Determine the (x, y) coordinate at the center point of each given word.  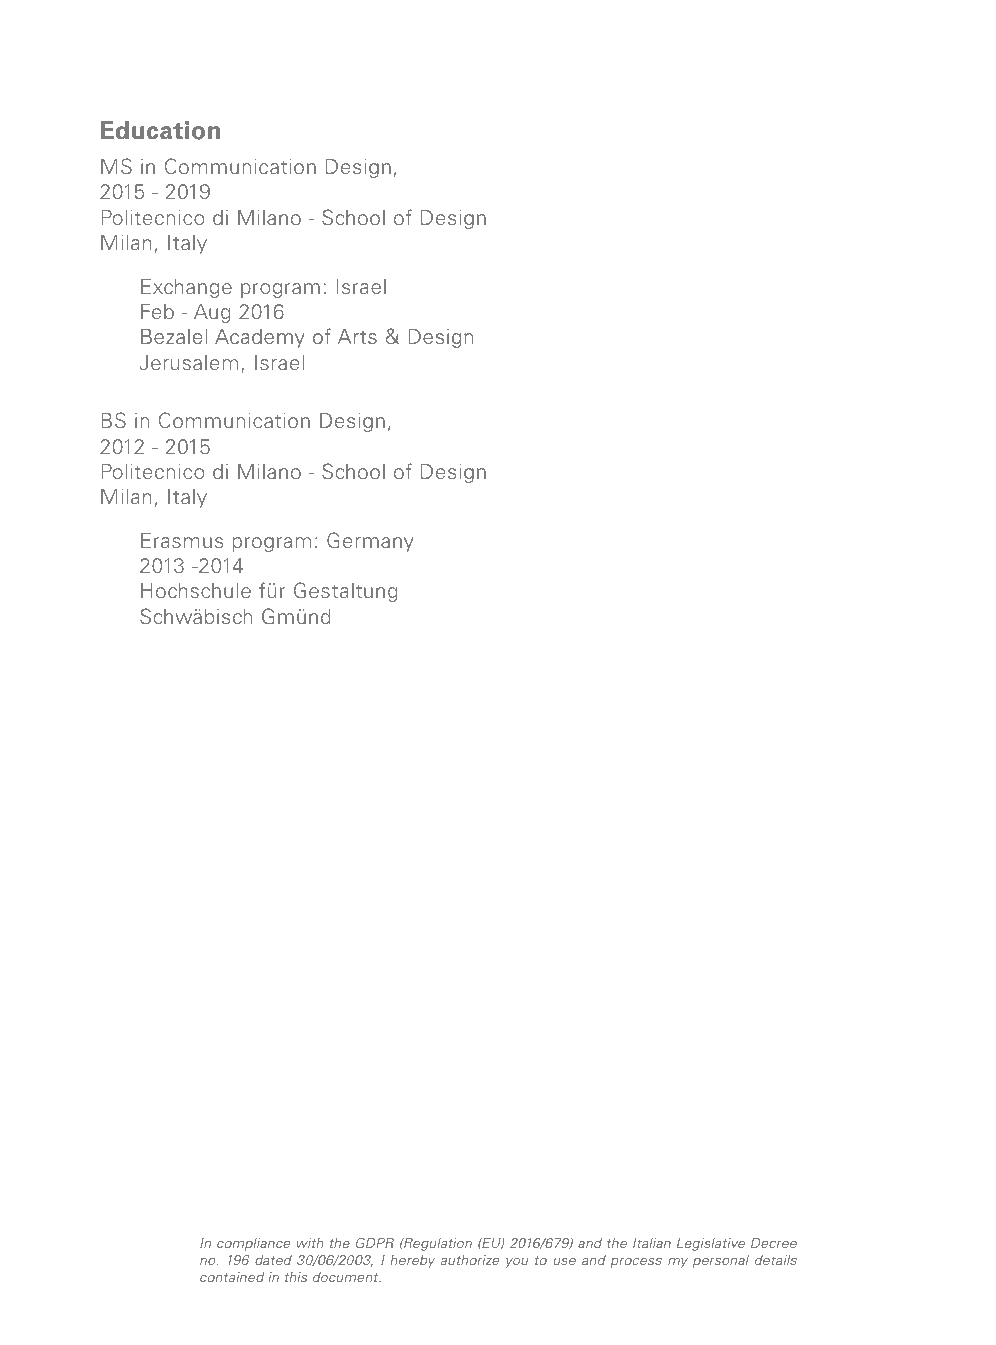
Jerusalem (189, 362)
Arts (357, 337)
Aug (212, 313)
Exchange (186, 288)
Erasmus (182, 540)
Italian (652, 1243)
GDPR (375, 1242)
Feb (157, 311)
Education (160, 130)
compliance (253, 1244)
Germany (370, 542)
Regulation (437, 1244)
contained (232, 1277)
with (310, 1243)
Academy (260, 338)
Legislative (711, 1244)
